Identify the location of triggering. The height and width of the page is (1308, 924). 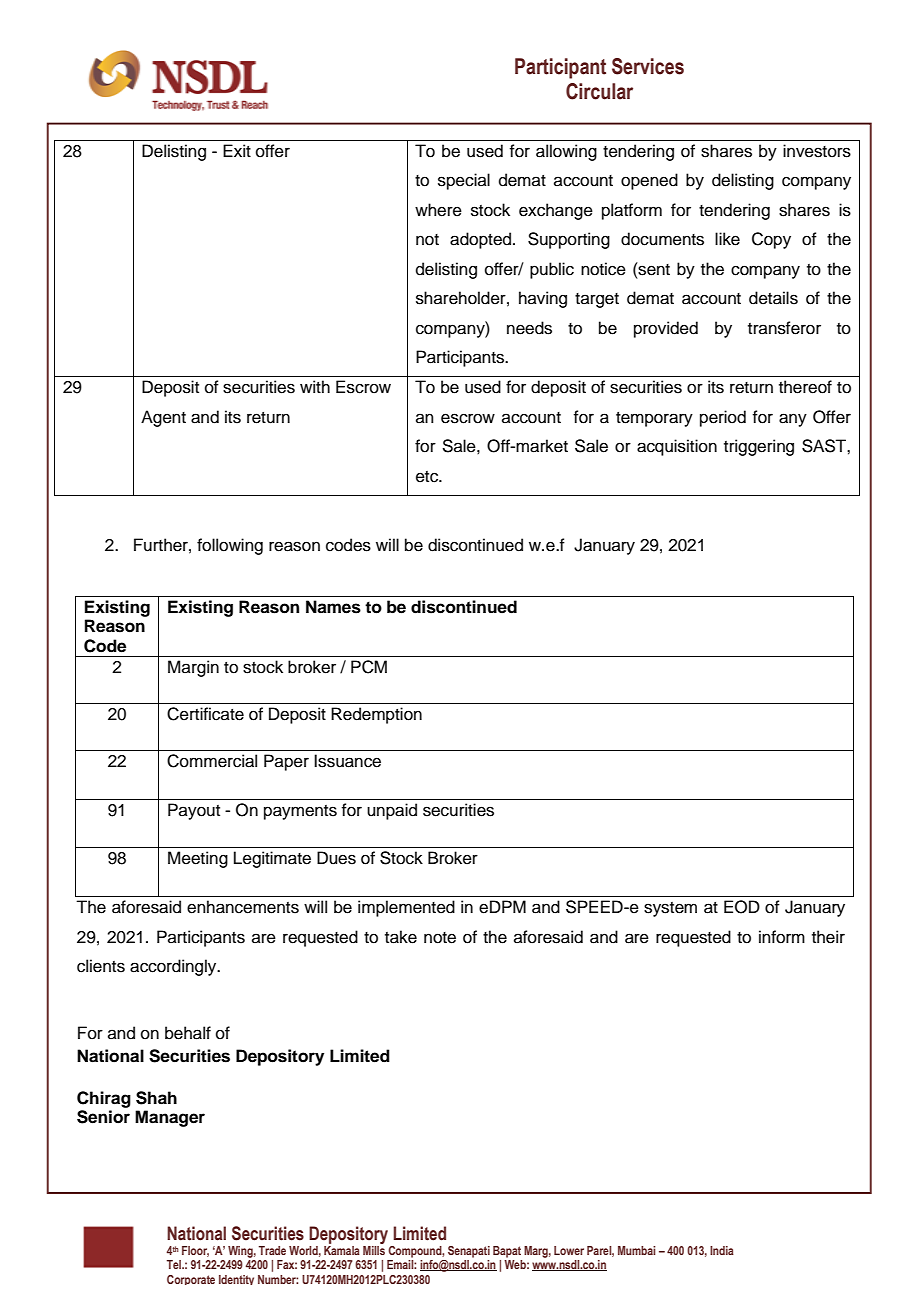
(759, 447).
